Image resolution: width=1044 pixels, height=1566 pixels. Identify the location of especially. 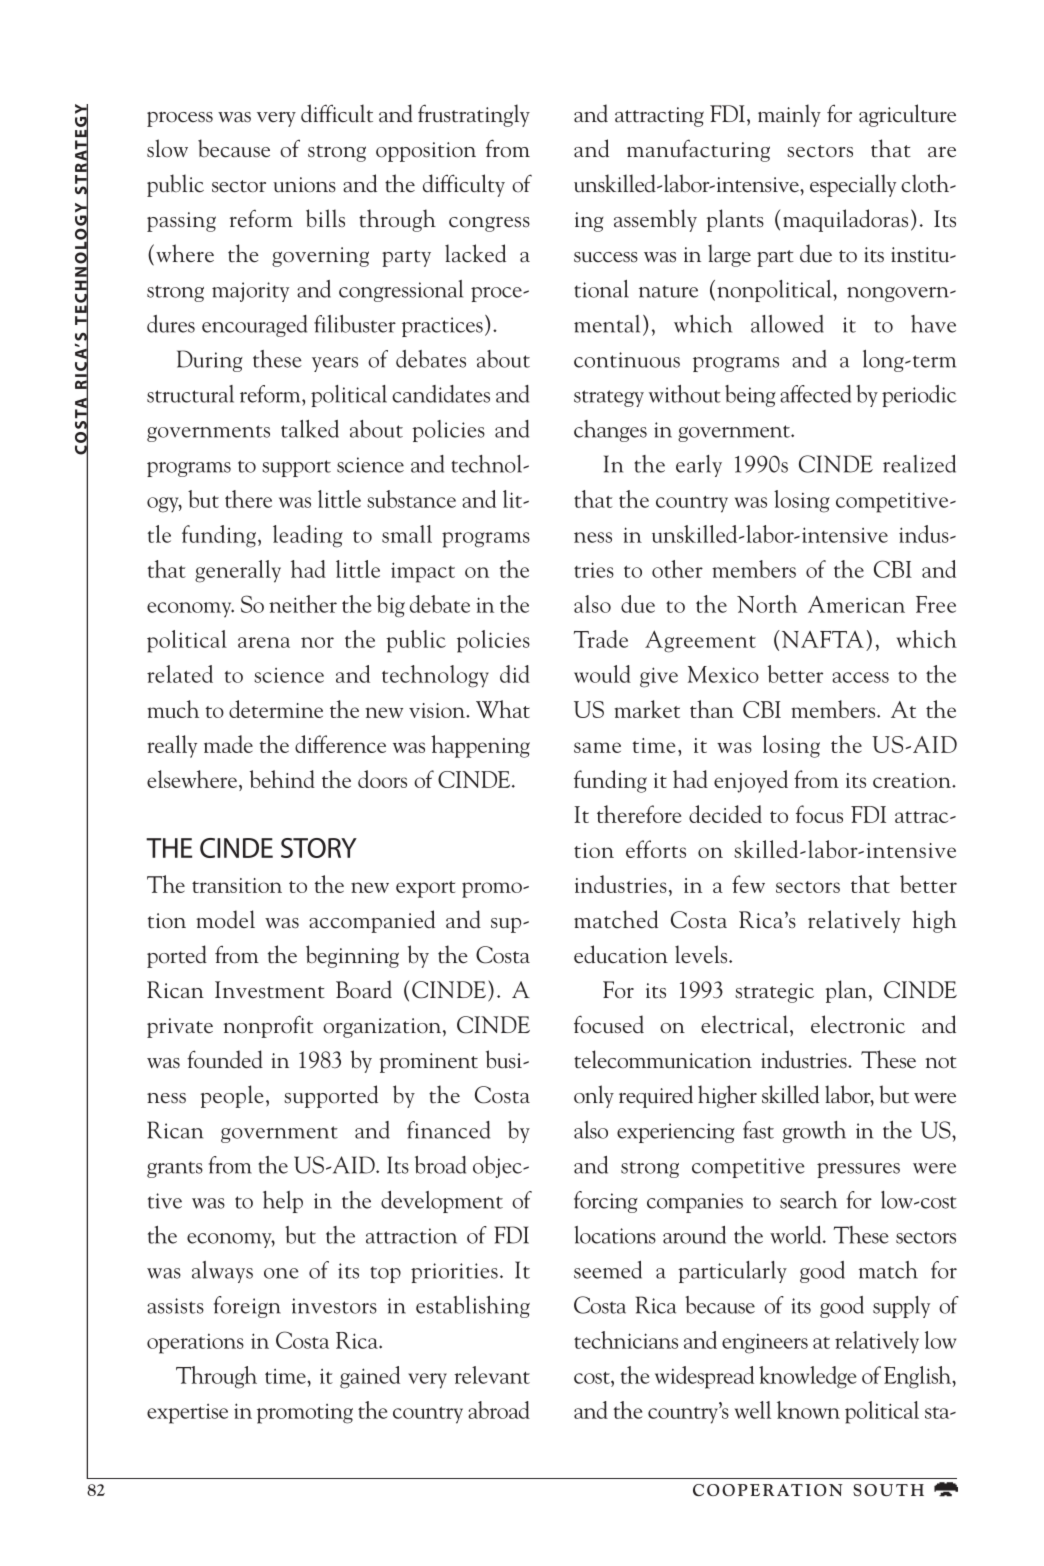
(853, 185).
